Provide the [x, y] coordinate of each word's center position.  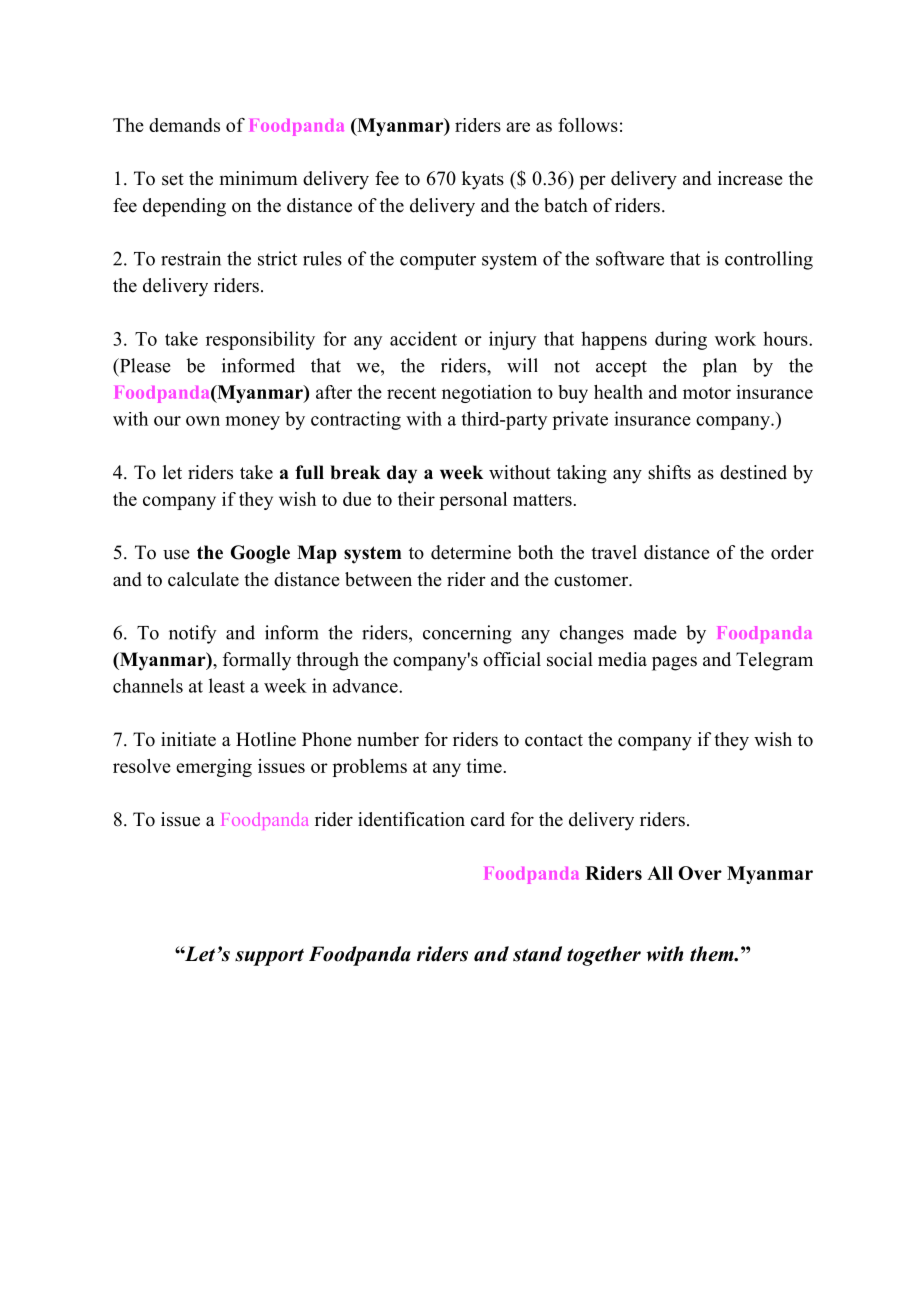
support [269, 957]
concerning [467, 634]
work [735, 338]
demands [184, 125]
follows [588, 125]
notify [193, 634]
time [484, 766]
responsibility [260, 340]
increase [750, 178]
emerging [214, 768]
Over [700, 873]
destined [753, 472]
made [655, 632]
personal [473, 501]
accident [423, 338]
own [203, 421]
